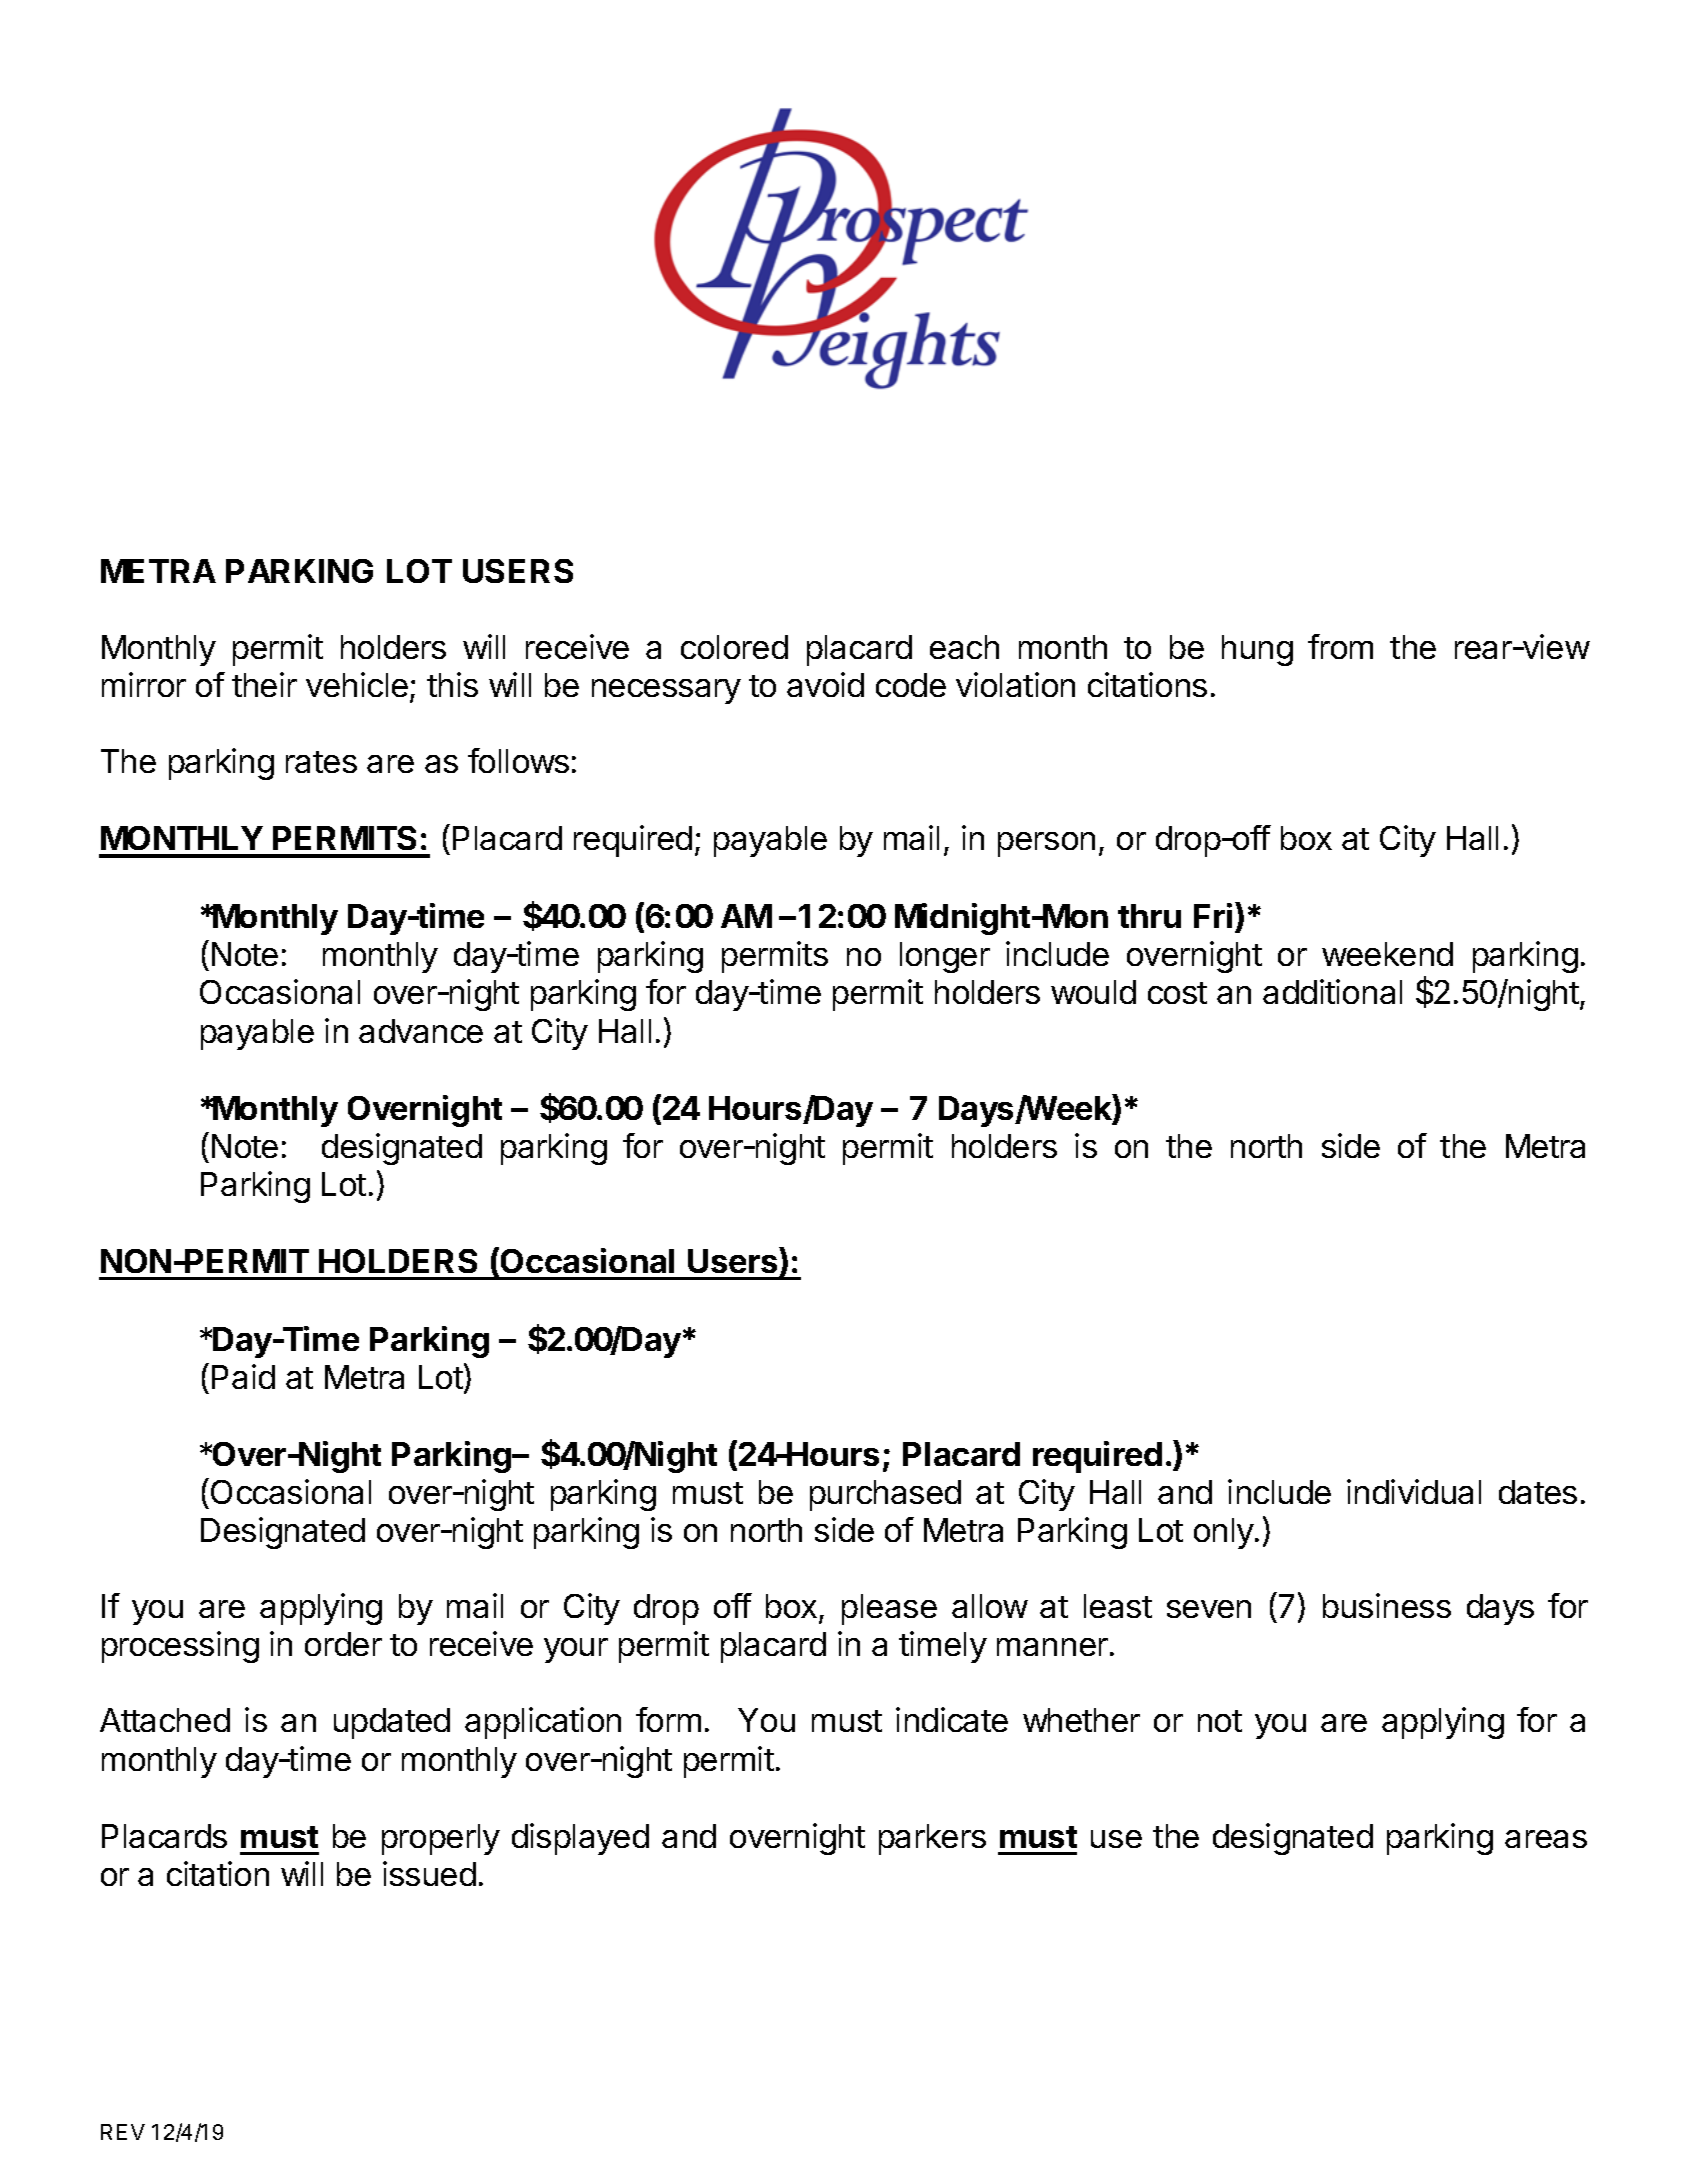 This page has height=2184, width=1687. Describe the element at coordinates (885, 1495) in the page. I see `purchased` at that location.
